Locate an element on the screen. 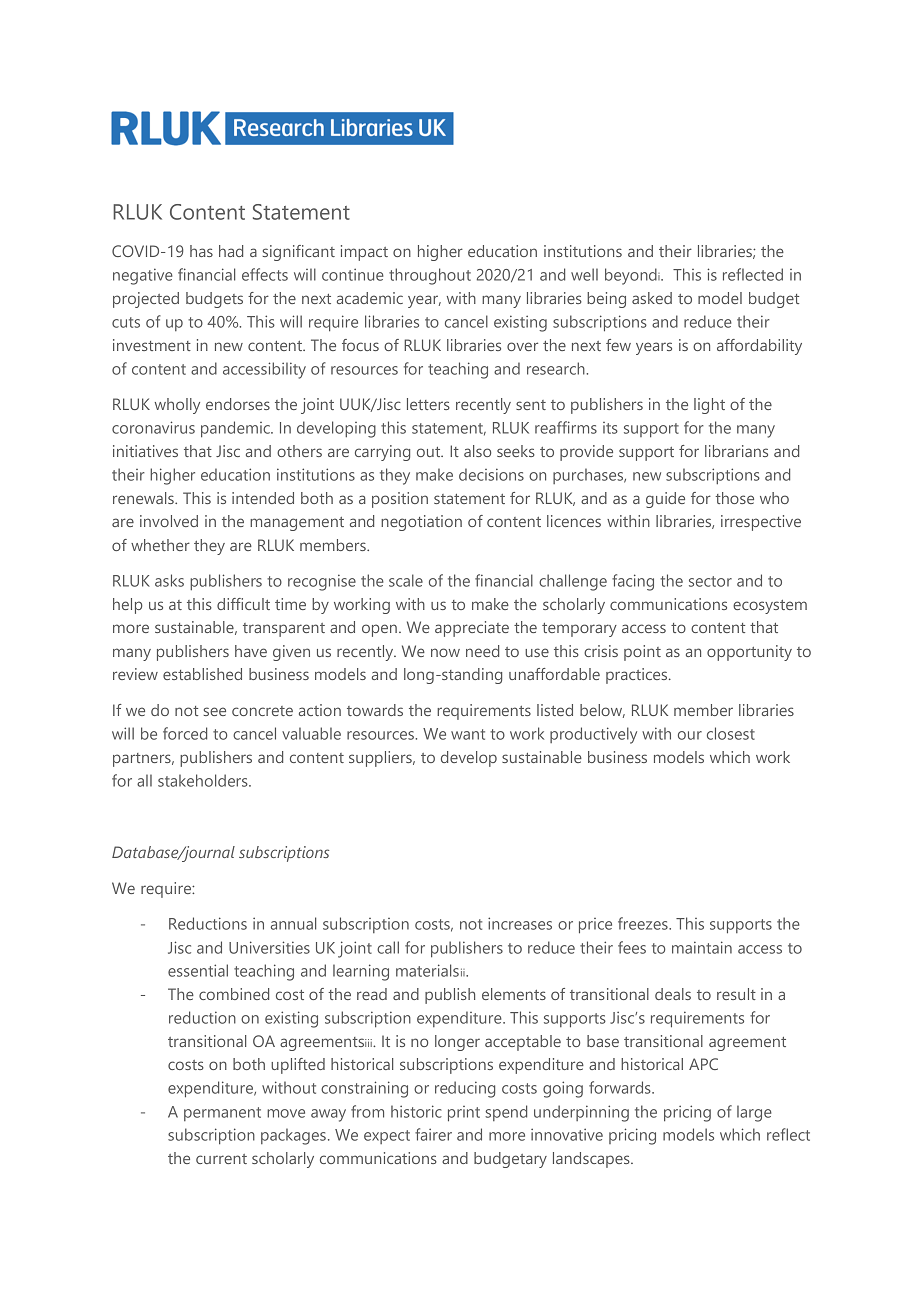  fairer is located at coordinates (433, 1134).
